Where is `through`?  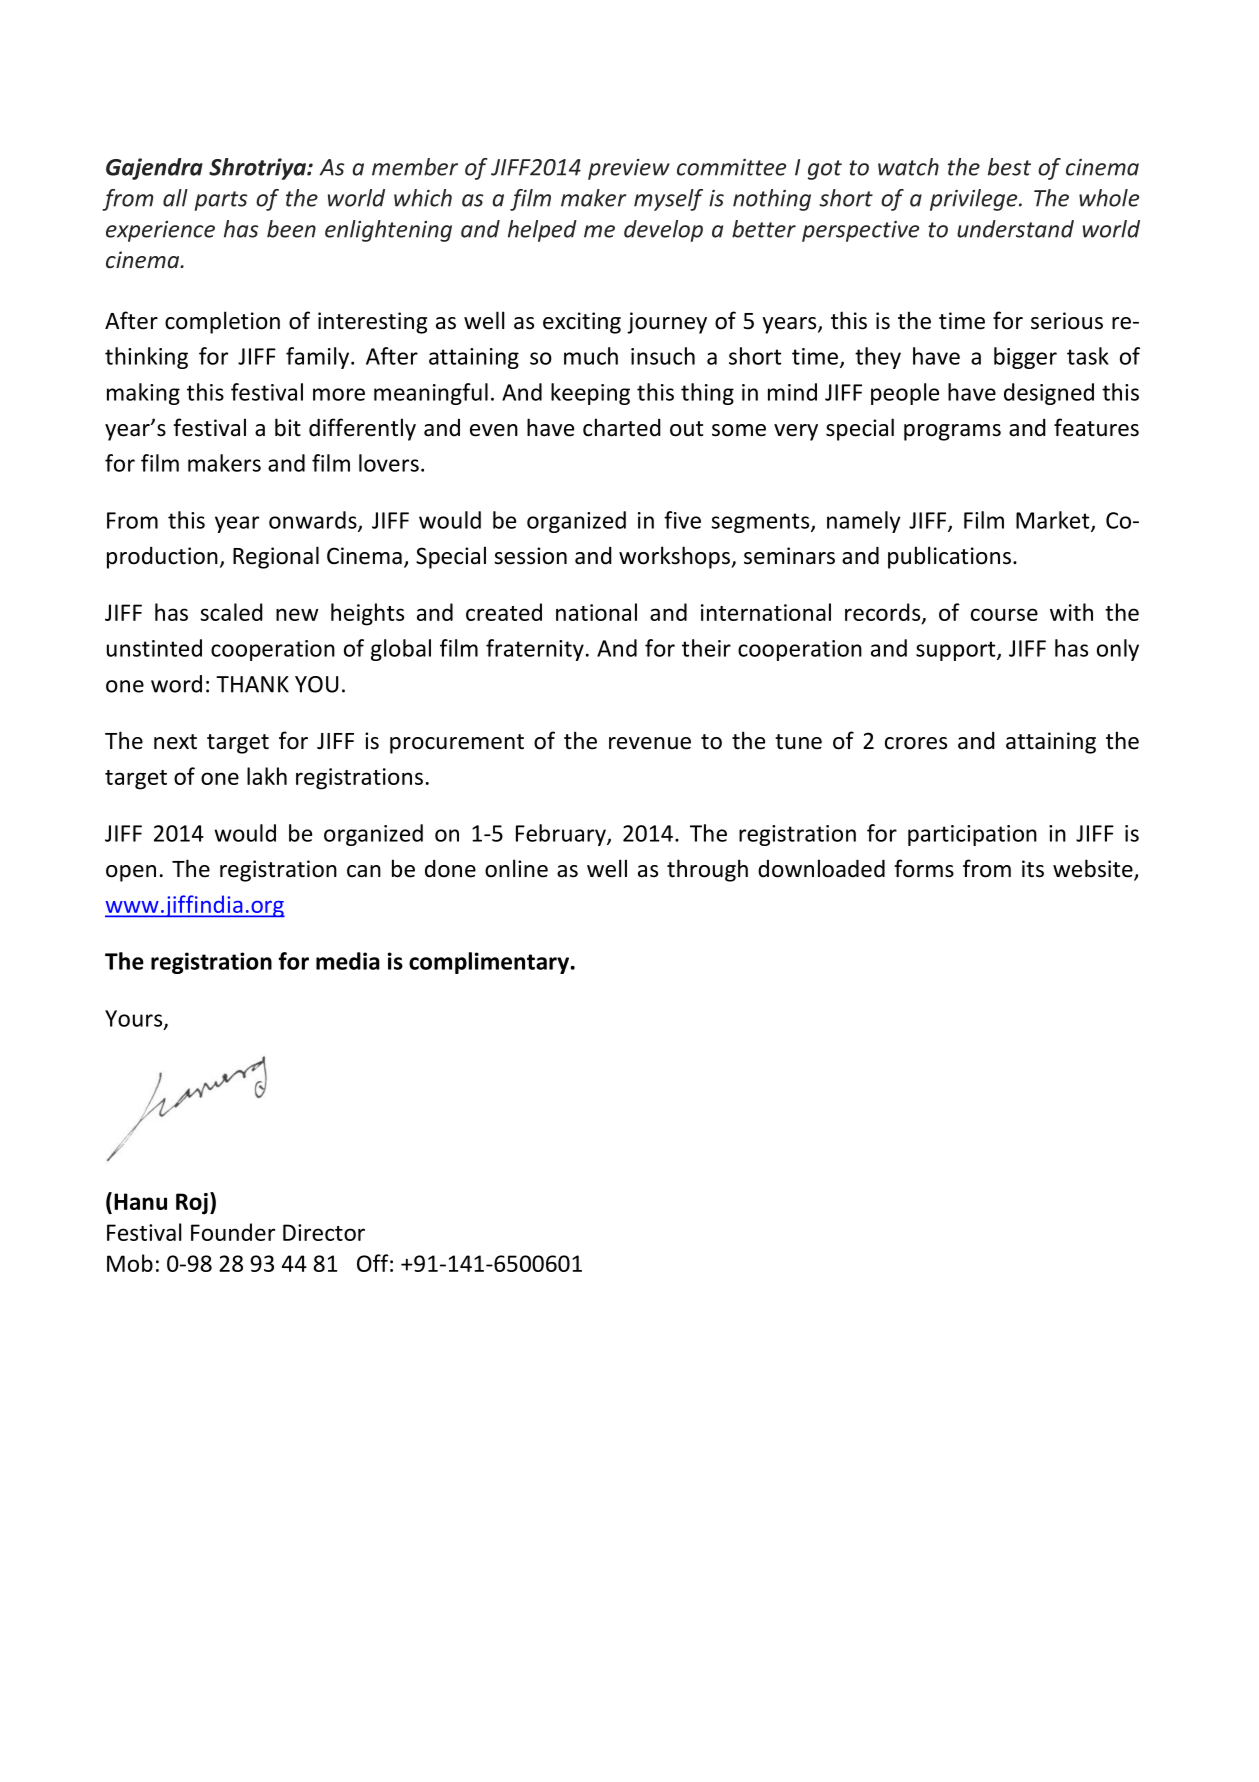 through is located at coordinates (707, 870).
